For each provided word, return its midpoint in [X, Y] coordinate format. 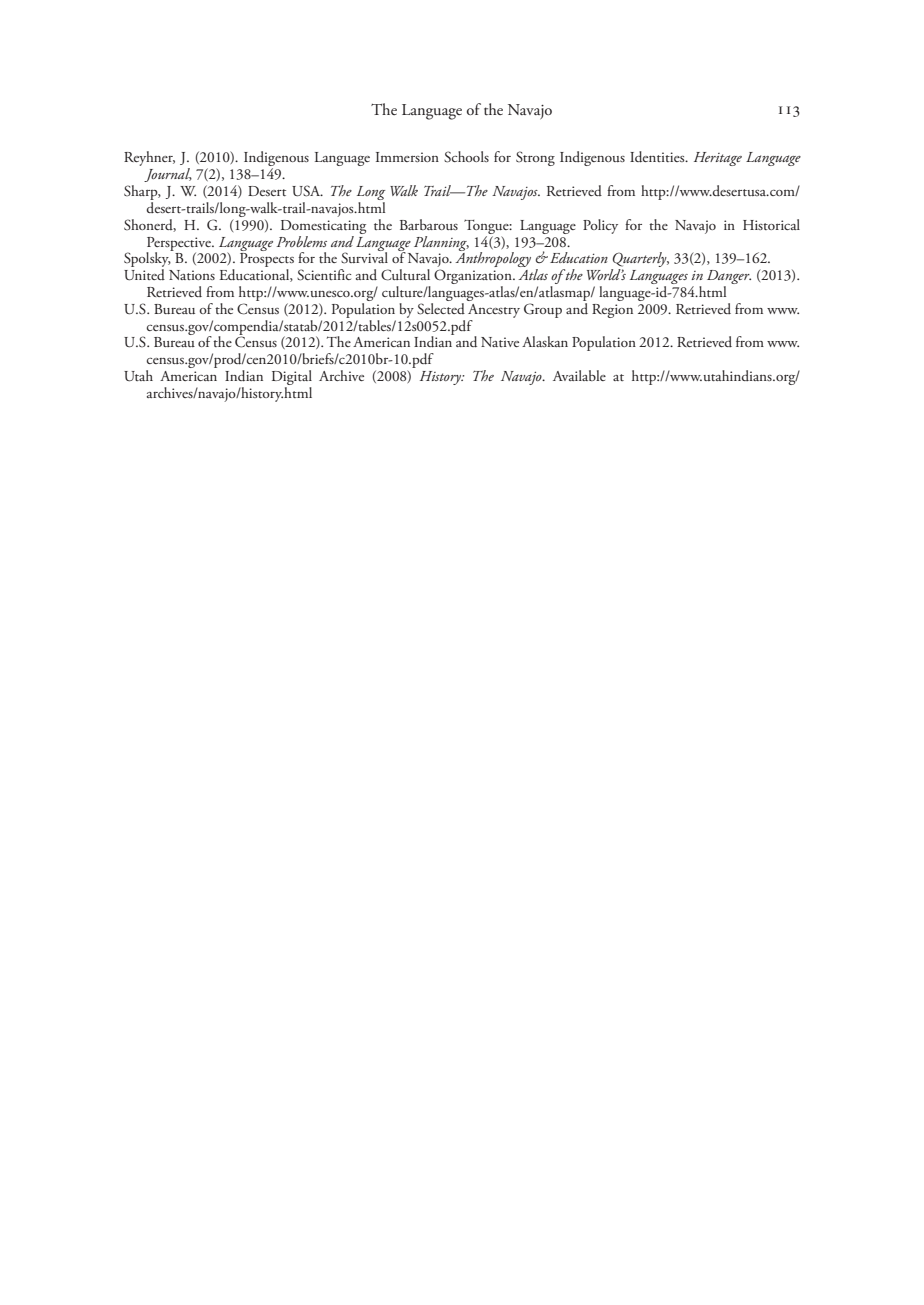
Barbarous [429, 224]
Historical [771, 224]
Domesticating [323, 227]
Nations [192, 275]
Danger [729, 278]
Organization [474, 278]
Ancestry [494, 311]
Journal [168, 175]
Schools [466, 157]
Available [579, 375]
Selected [441, 307]
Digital [292, 379]
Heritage [718, 159]
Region [612, 311]
